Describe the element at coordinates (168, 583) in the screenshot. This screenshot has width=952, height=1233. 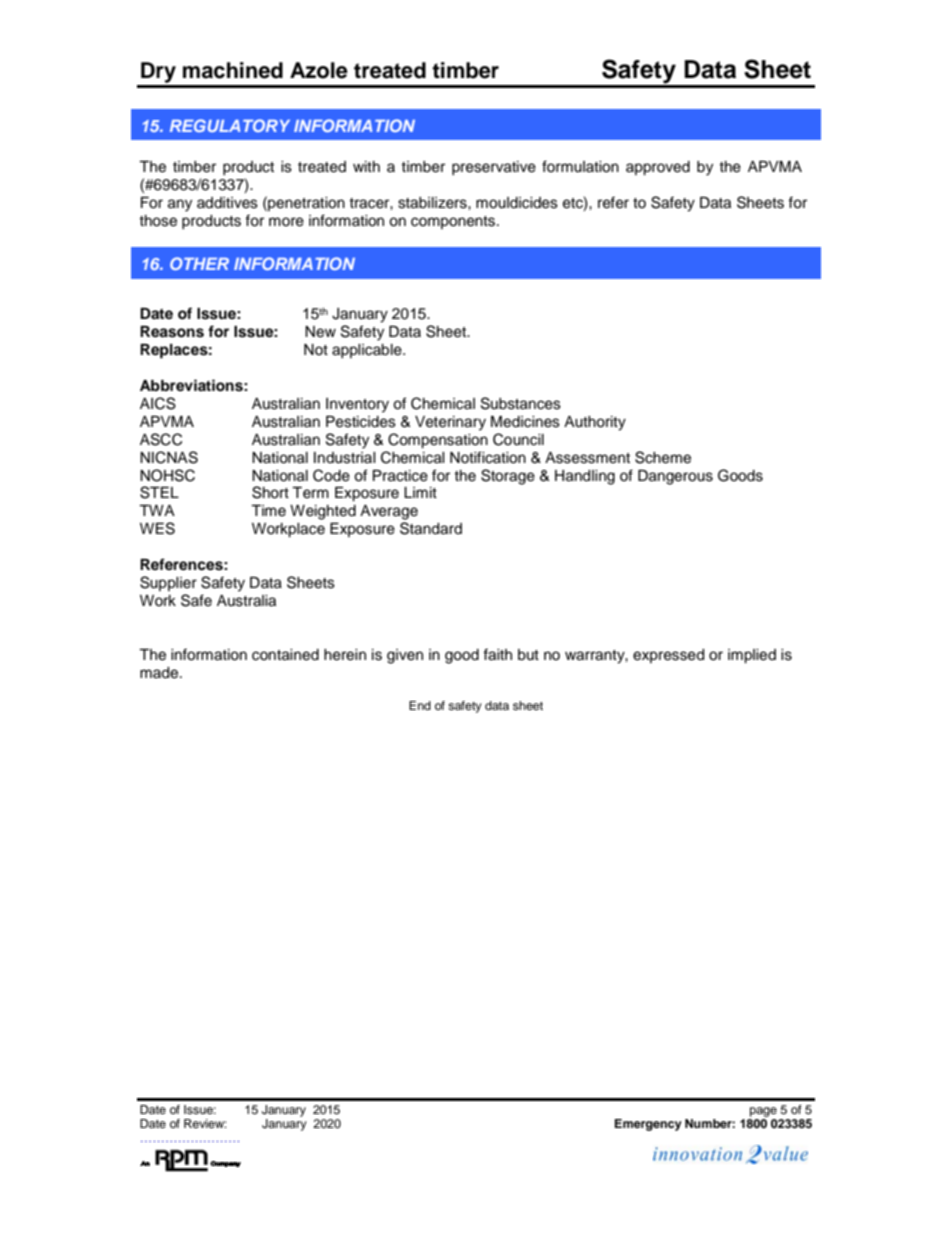
I see `Supplier` at that location.
